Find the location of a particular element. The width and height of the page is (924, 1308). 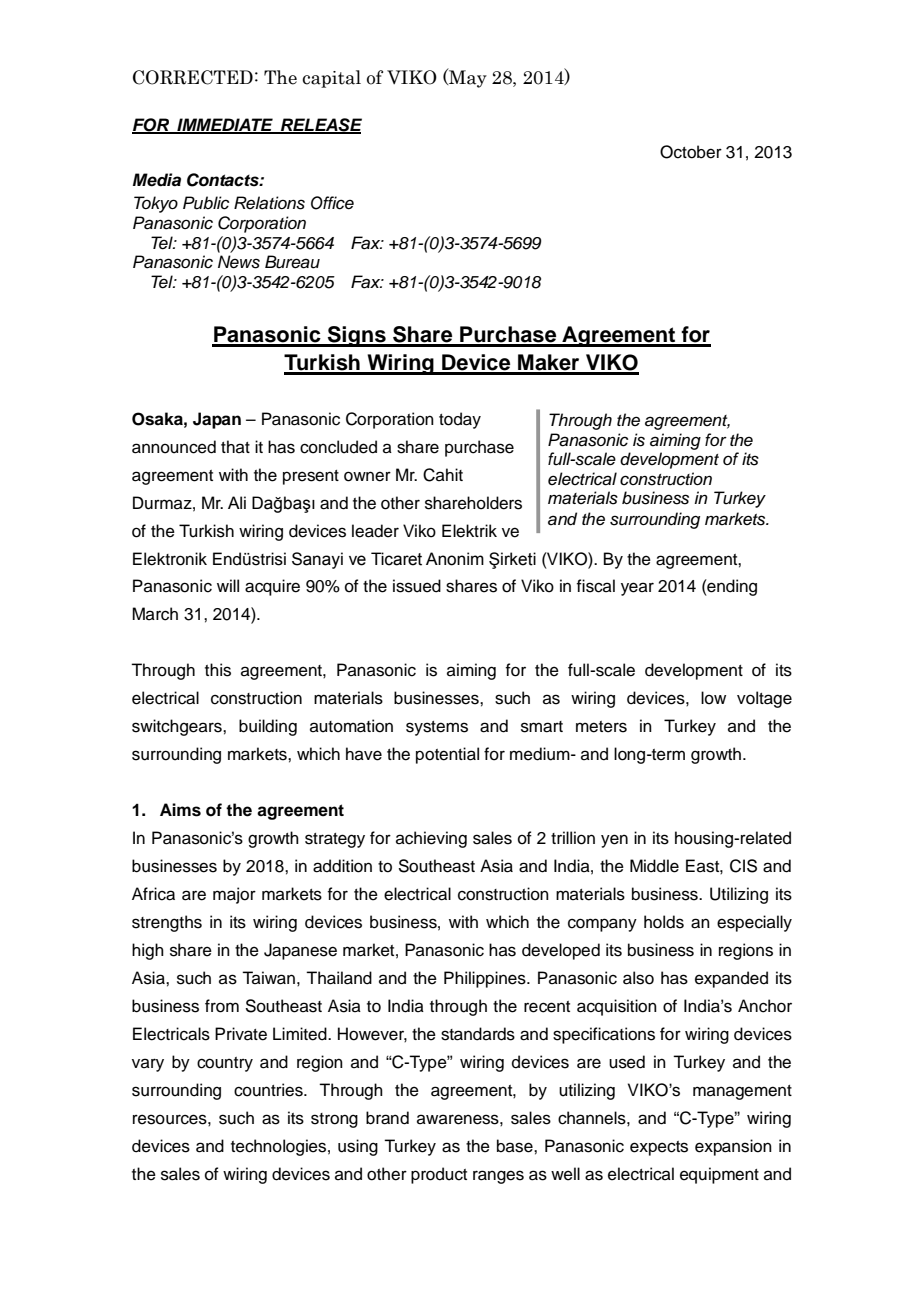

expects is located at coordinates (659, 1148).
